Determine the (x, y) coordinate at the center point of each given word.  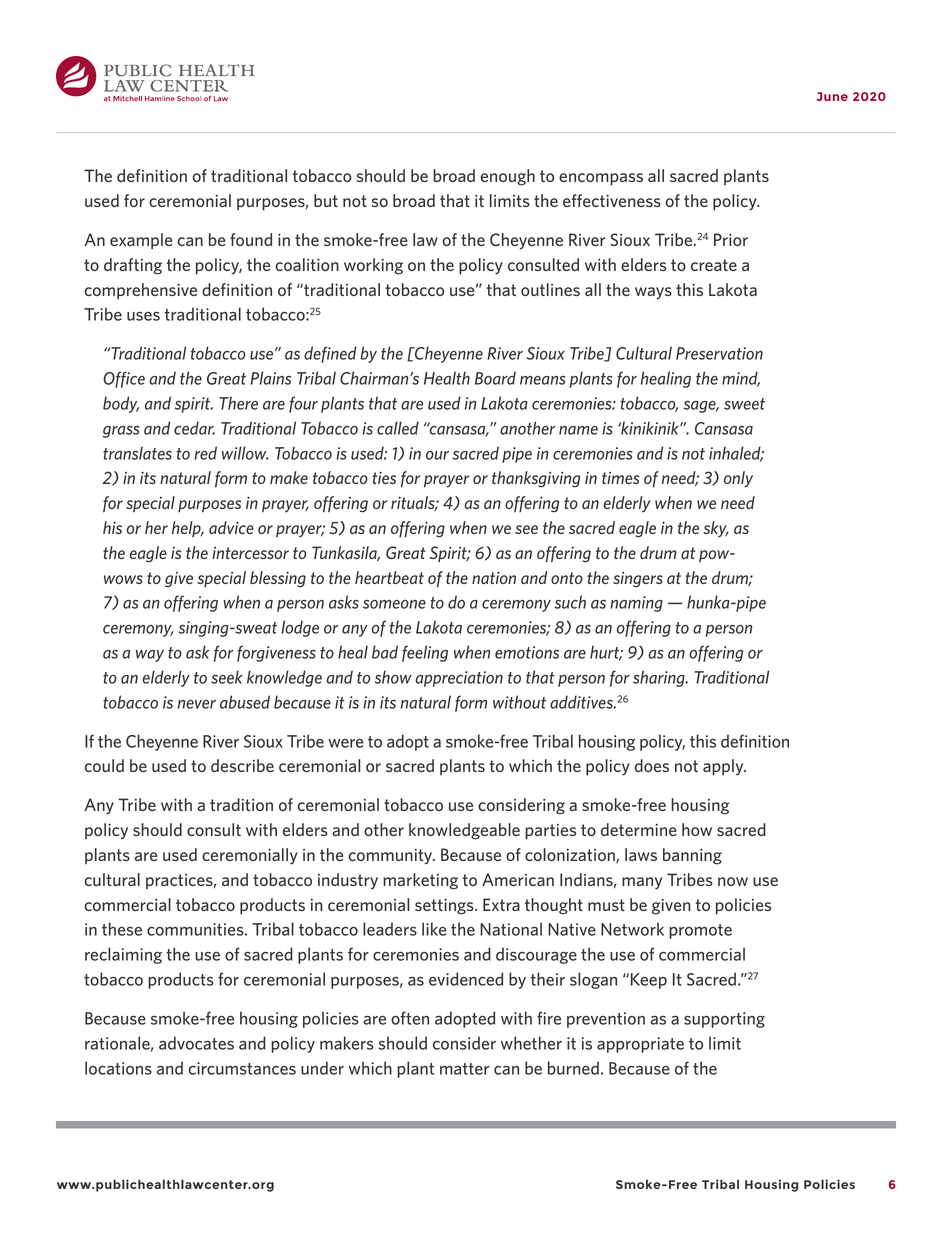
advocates (196, 1043)
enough (507, 177)
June (832, 96)
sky (716, 529)
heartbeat (389, 577)
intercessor (250, 553)
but (326, 200)
